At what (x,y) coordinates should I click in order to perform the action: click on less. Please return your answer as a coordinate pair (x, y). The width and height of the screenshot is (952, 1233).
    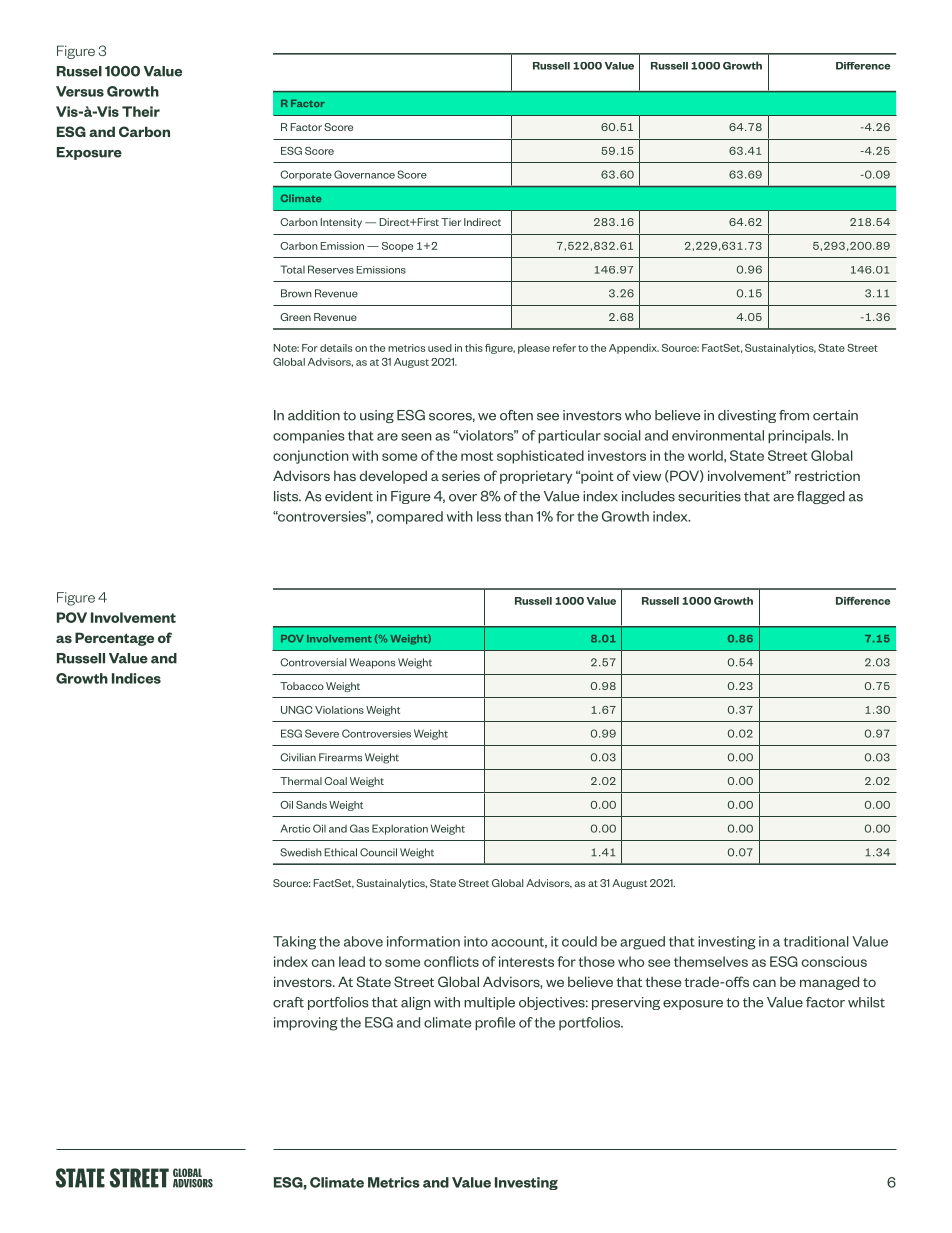
    Looking at the image, I should click on (489, 516).
